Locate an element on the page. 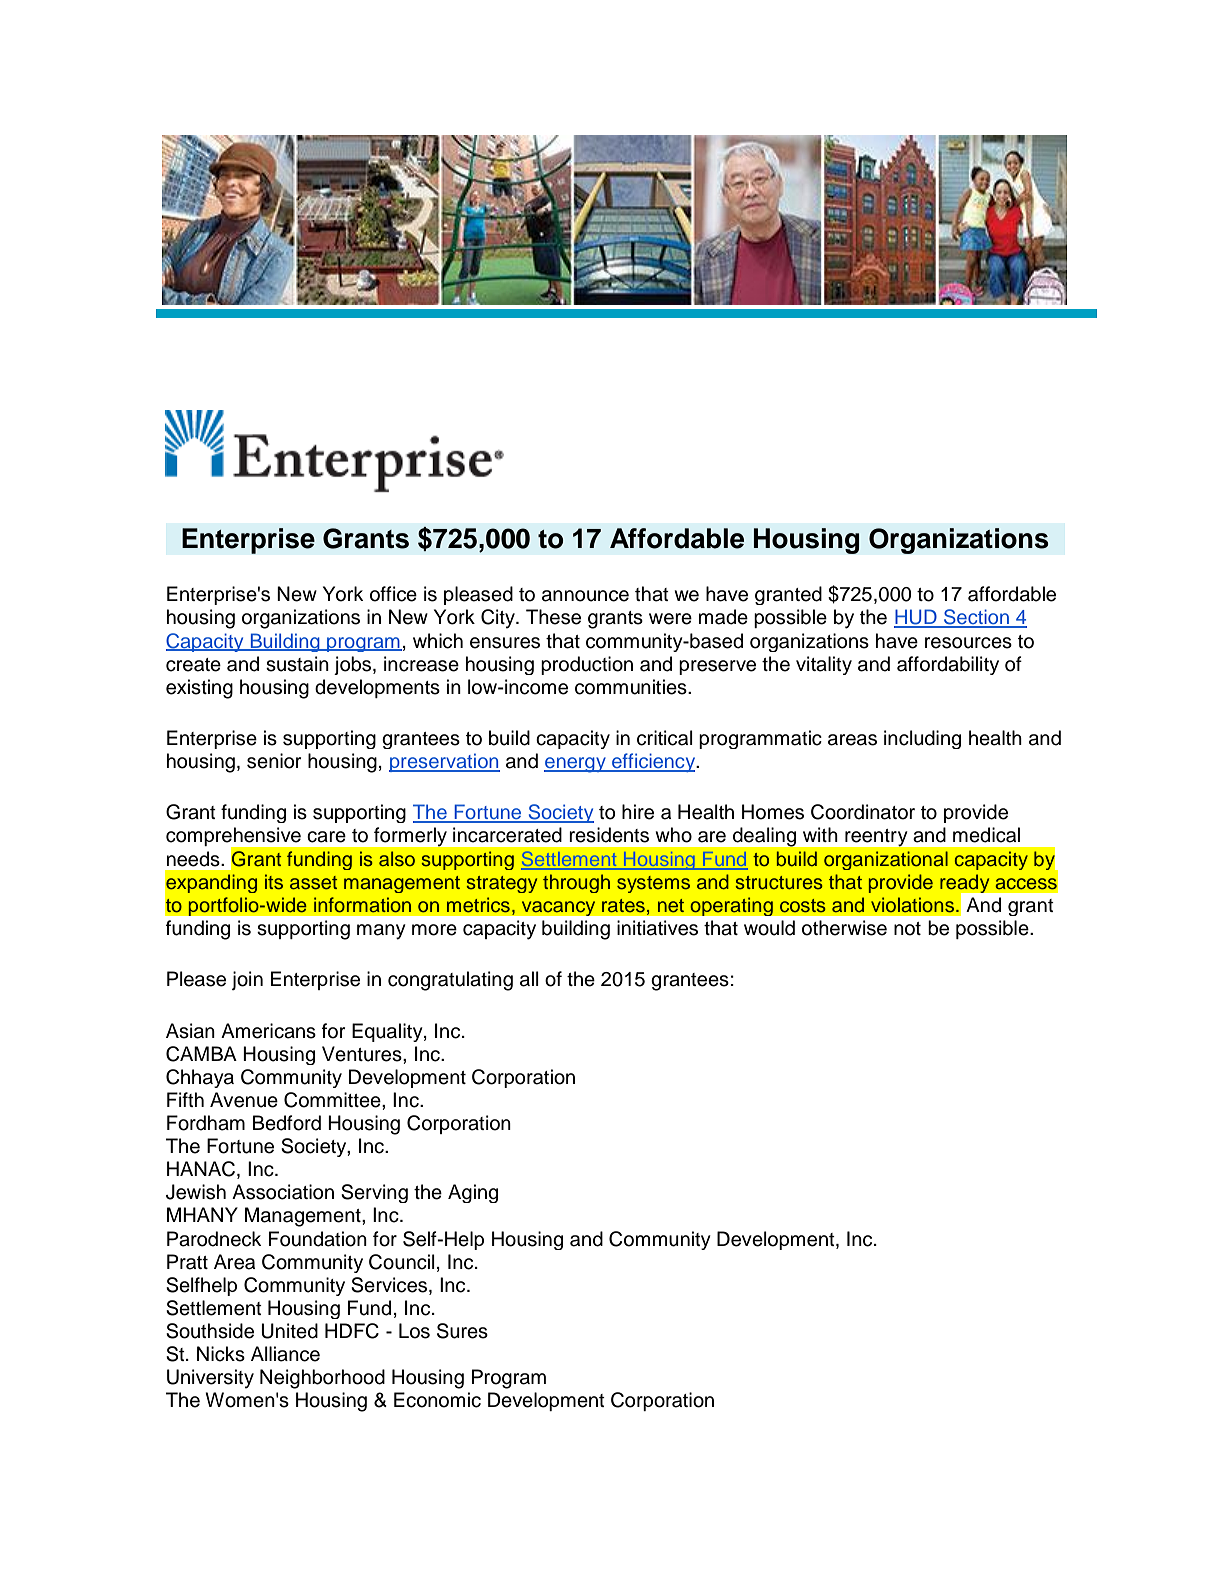 The height and width of the document is (1592, 1230). not is located at coordinates (907, 929).
